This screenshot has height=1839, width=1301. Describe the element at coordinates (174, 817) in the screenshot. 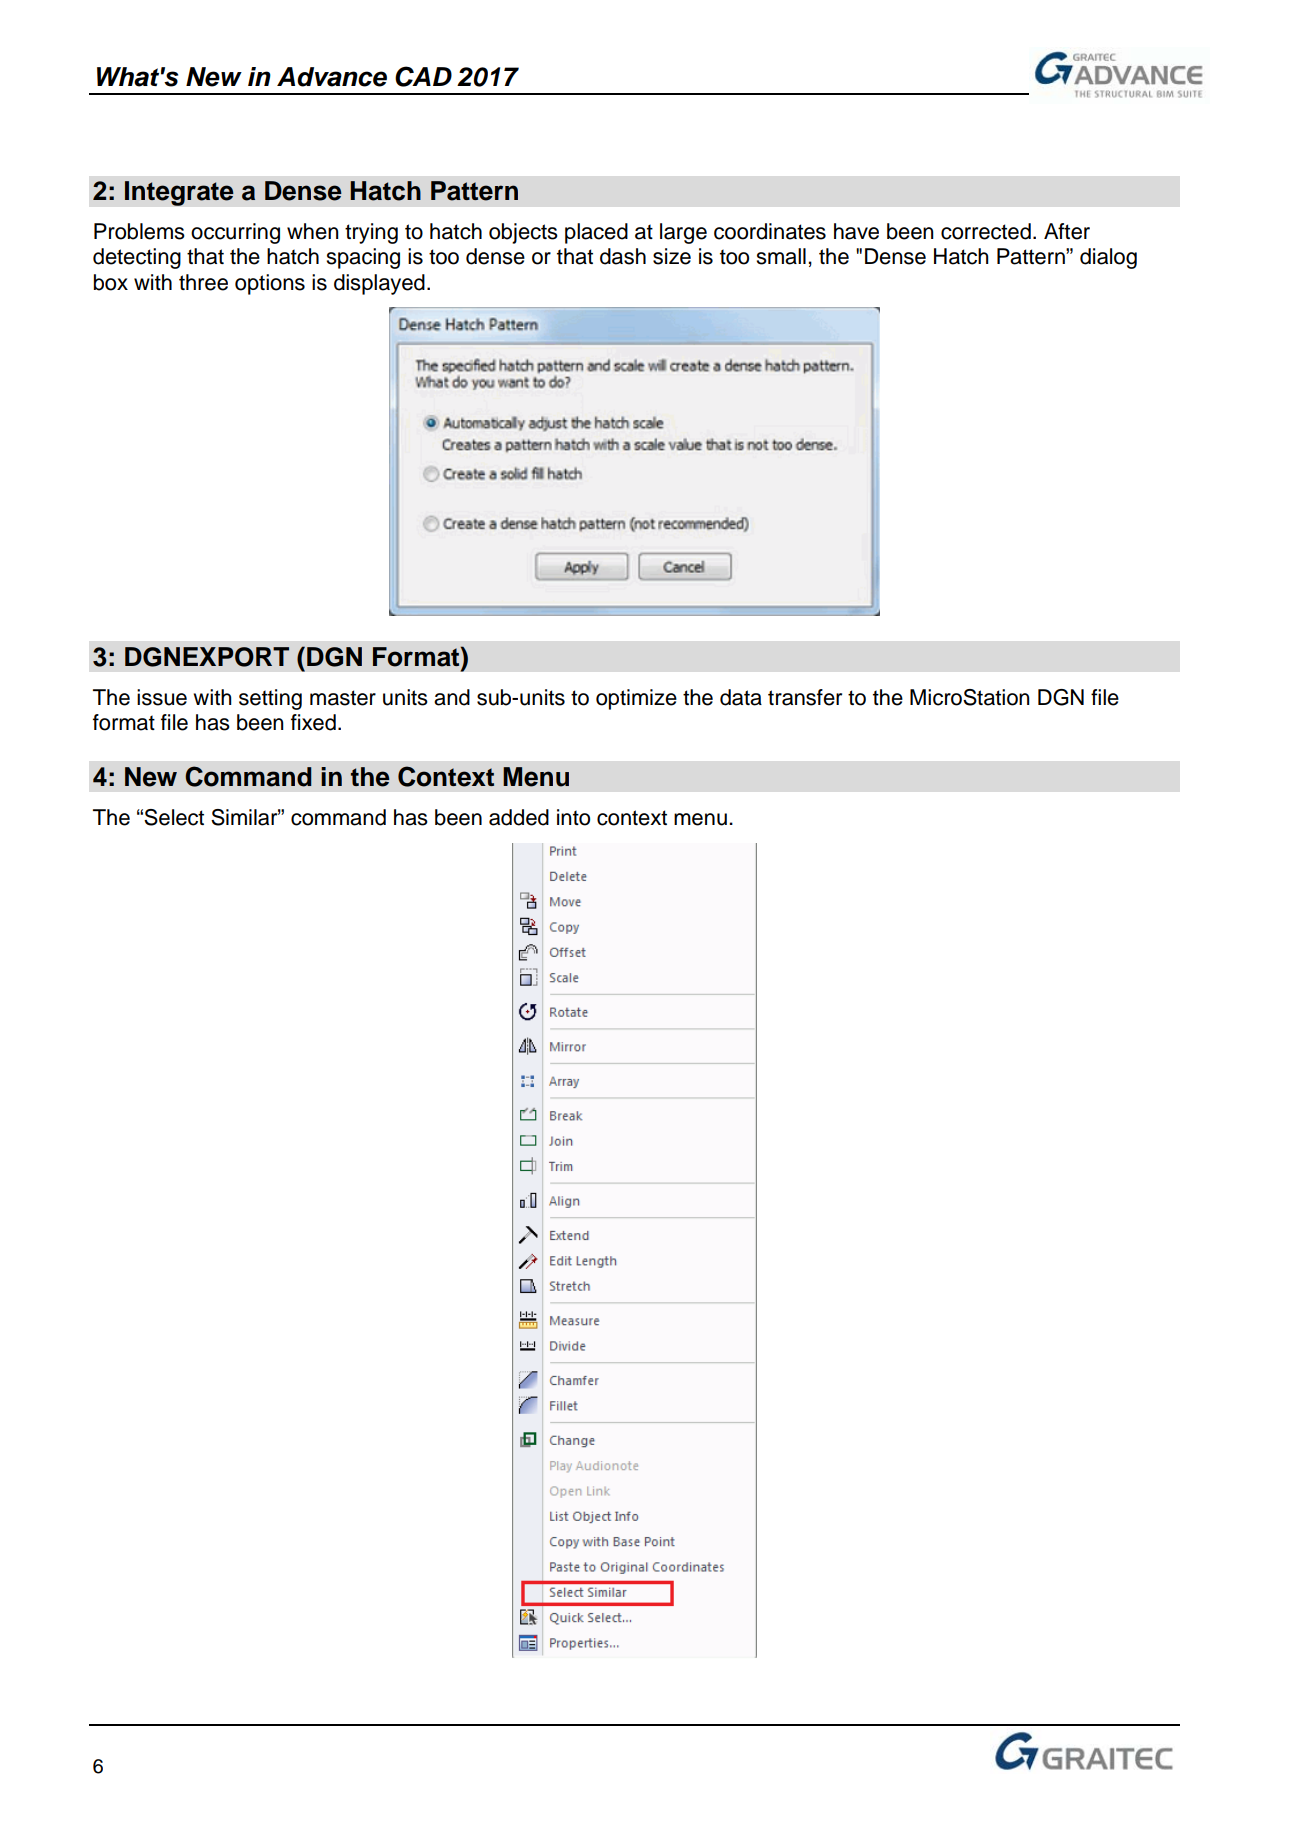

I see `Select` at that location.
